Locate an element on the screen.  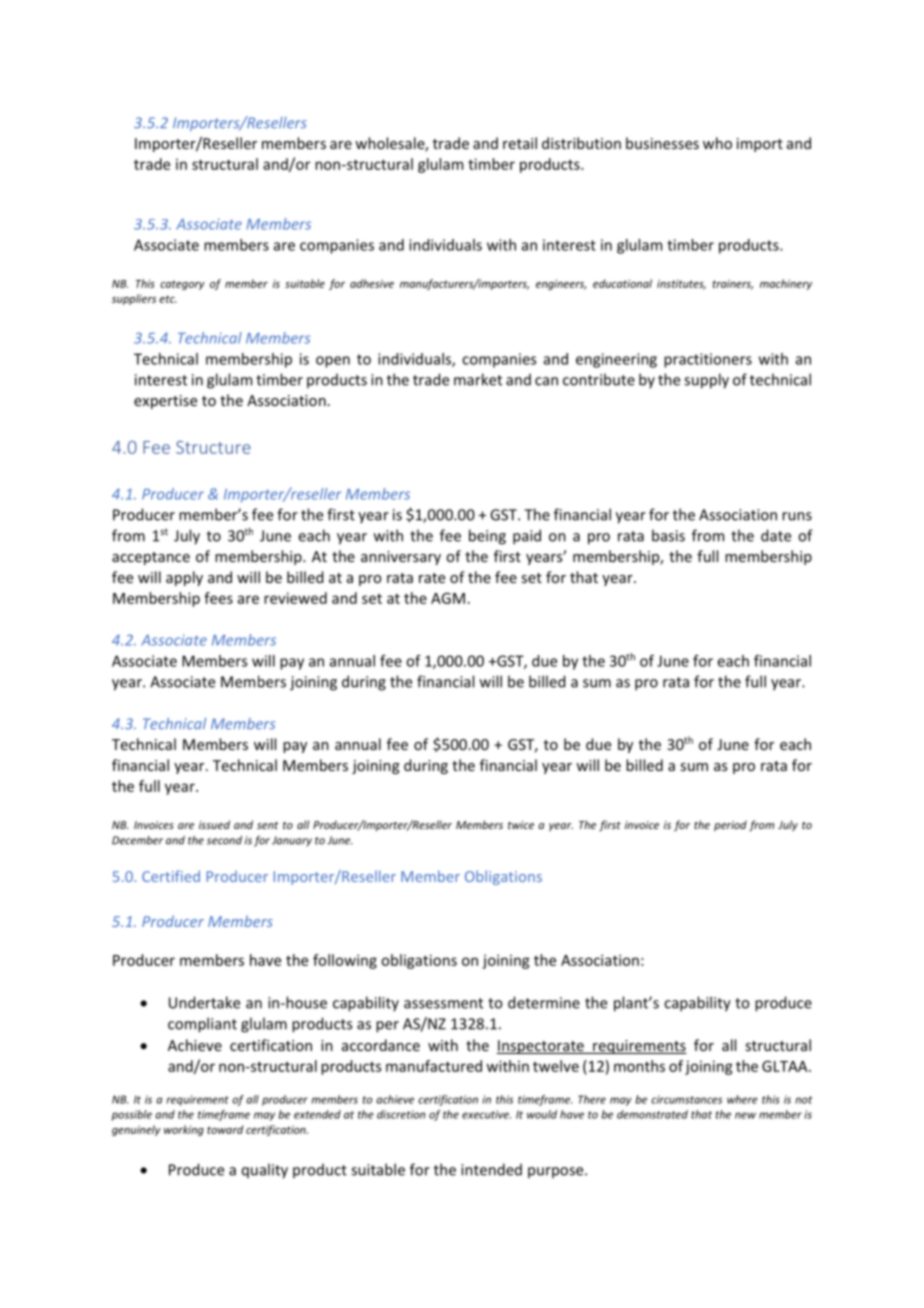
businesses is located at coordinates (662, 143).
